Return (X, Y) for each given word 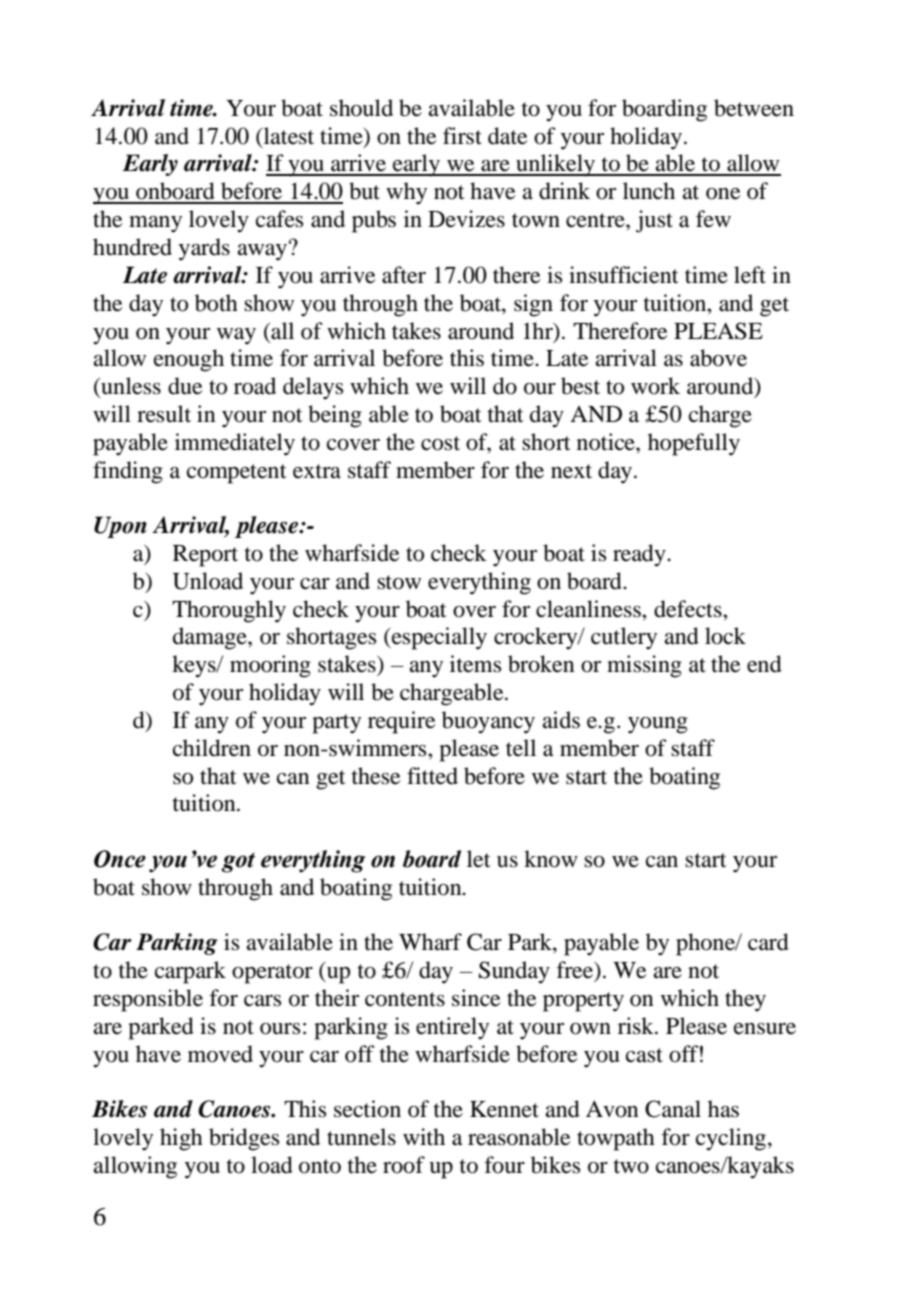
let (479, 859)
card (768, 942)
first (462, 136)
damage (211, 638)
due (185, 386)
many (155, 224)
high (181, 1139)
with (424, 1137)
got (238, 862)
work (655, 386)
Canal (673, 1109)
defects (689, 609)
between (754, 108)
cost (440, 443)
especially (438, 638)
